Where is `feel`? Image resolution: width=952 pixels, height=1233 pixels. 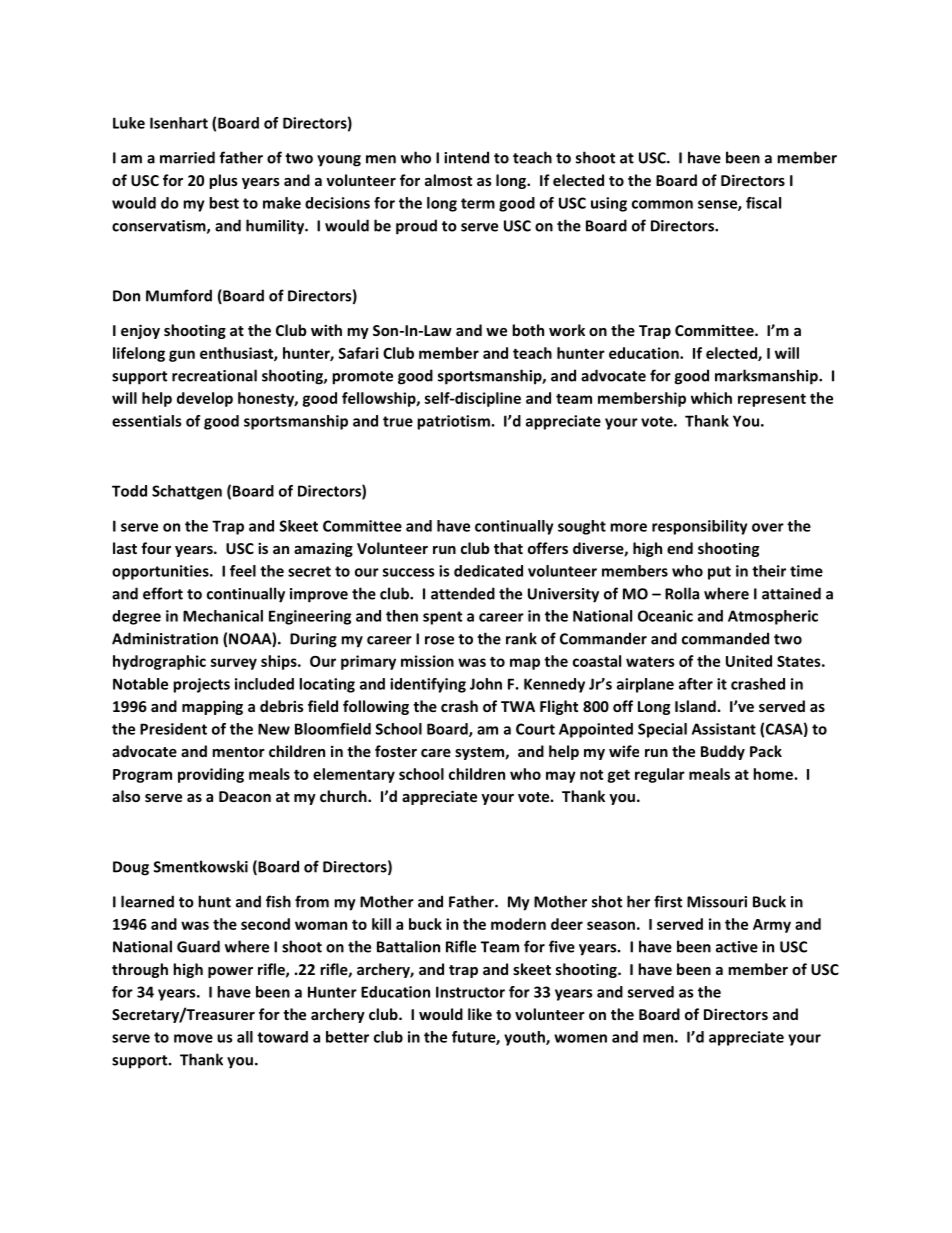 feel is located at coordinates (243, 571).
